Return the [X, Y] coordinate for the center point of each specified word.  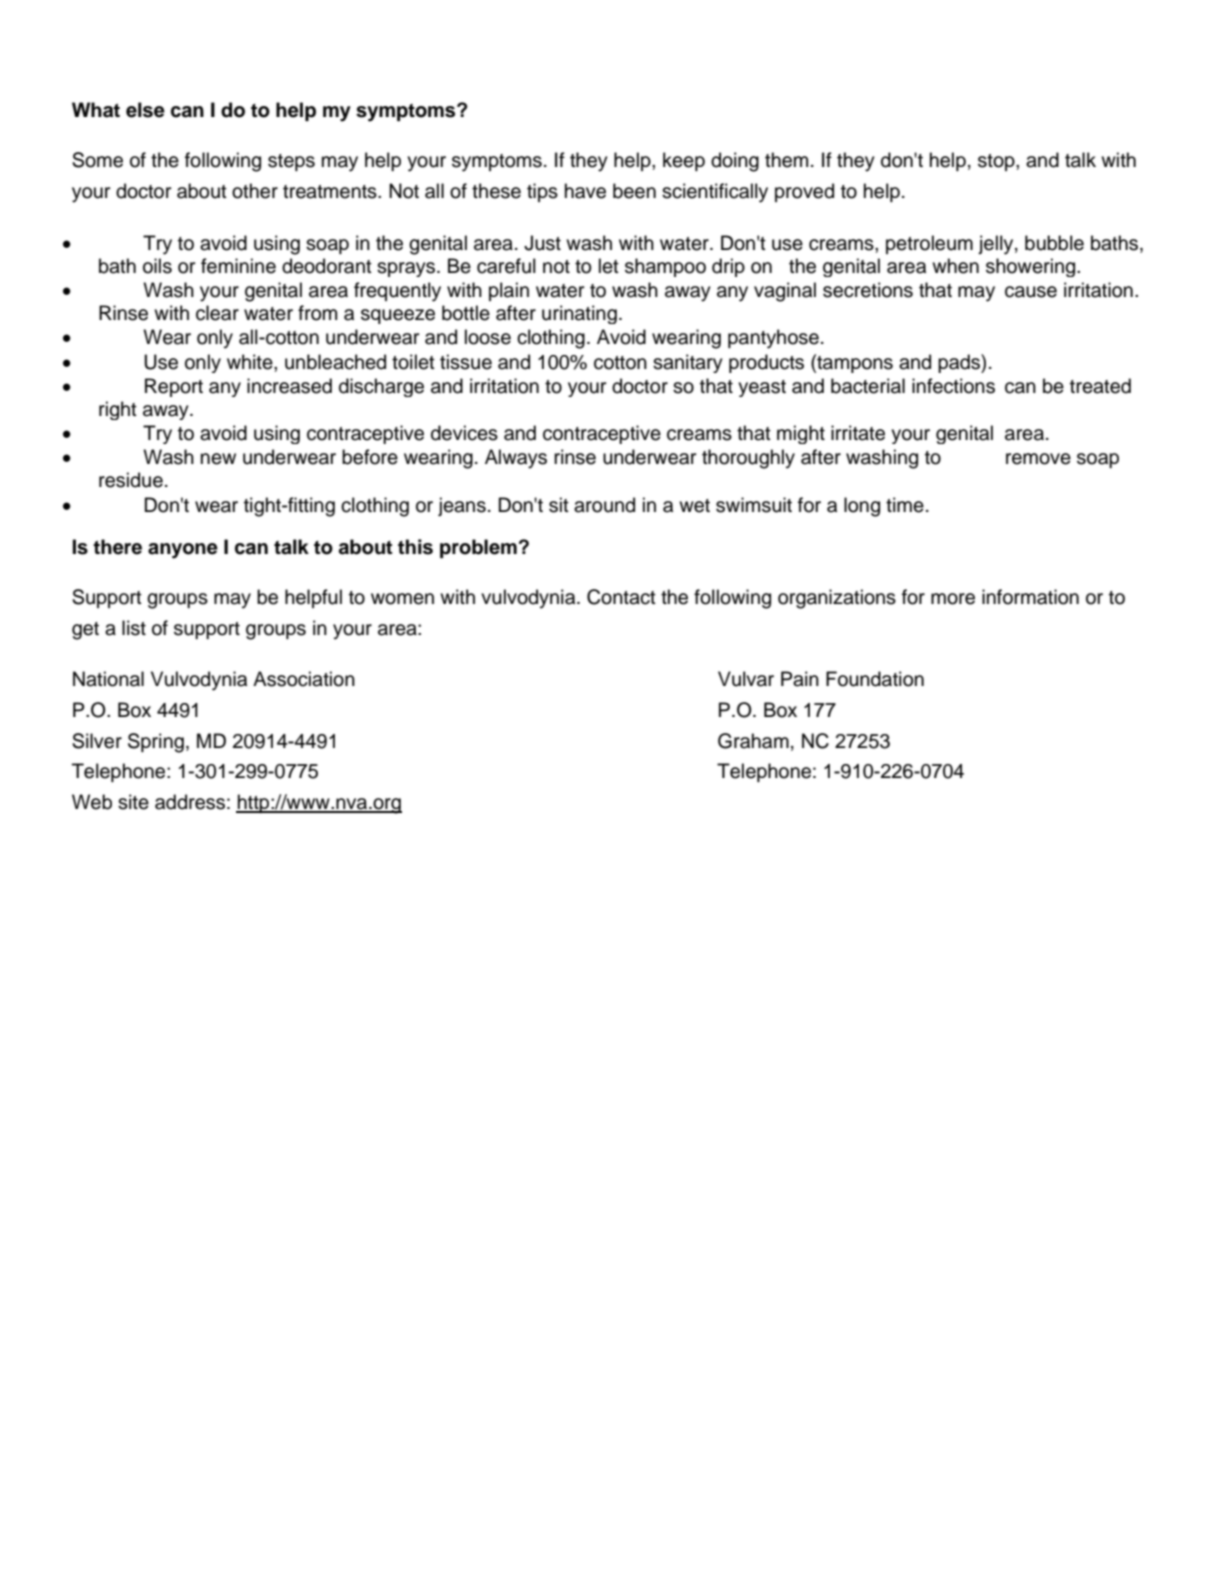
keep [684, 161]
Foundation [875, 679]
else [145, 110]
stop [997, 162]
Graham [753, 741]
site [133, 802]
